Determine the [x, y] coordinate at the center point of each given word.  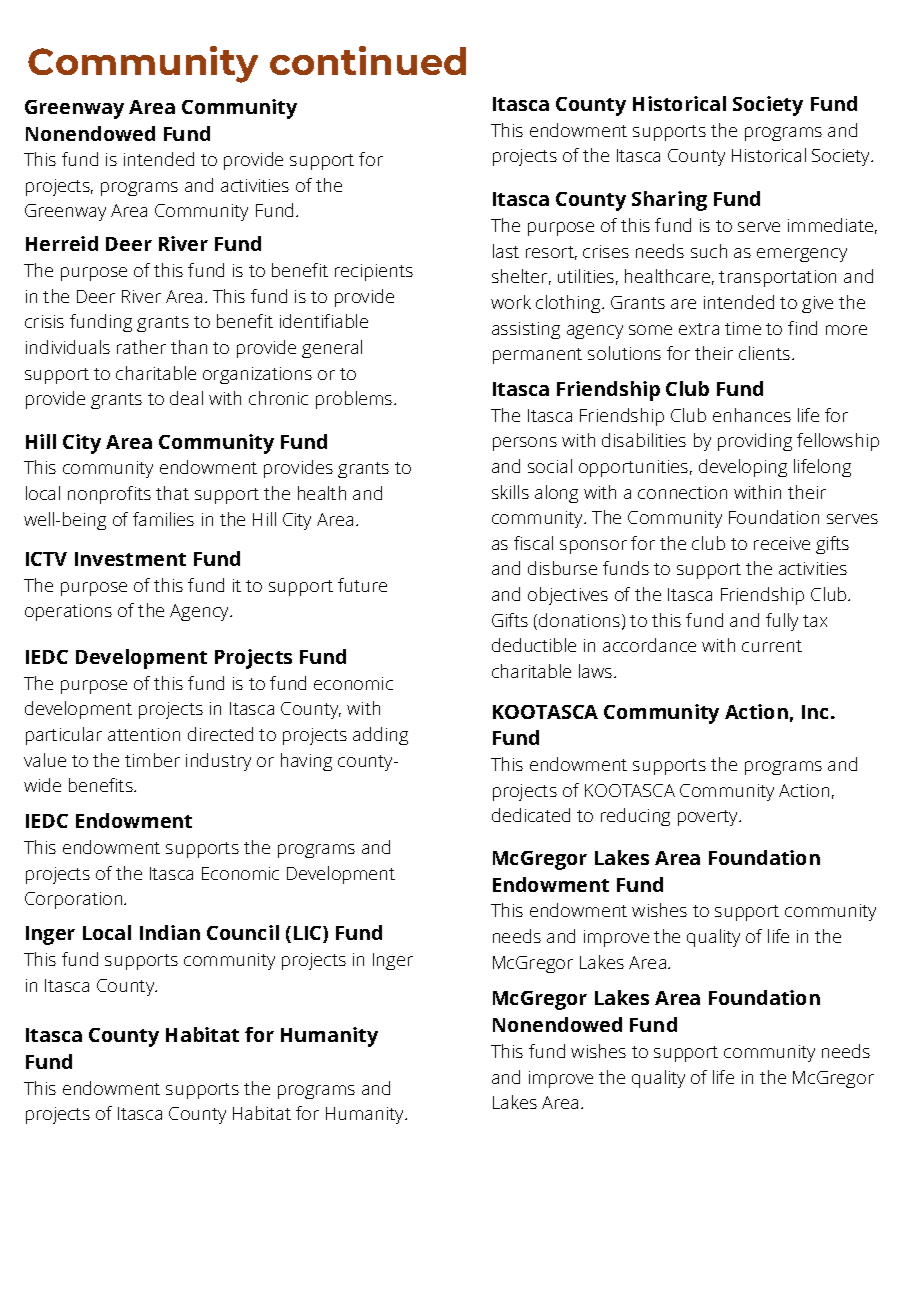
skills [510, 492]
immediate [830, 225]
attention [144, 734]
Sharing [669, 201]
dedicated [531, 815]
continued [368, 60]
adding [380, 736]
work [511, 302]
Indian [170, 932]
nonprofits [109, 495]
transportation [777, 278]
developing [743, 468]
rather [141, 347]
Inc [817, 712]
